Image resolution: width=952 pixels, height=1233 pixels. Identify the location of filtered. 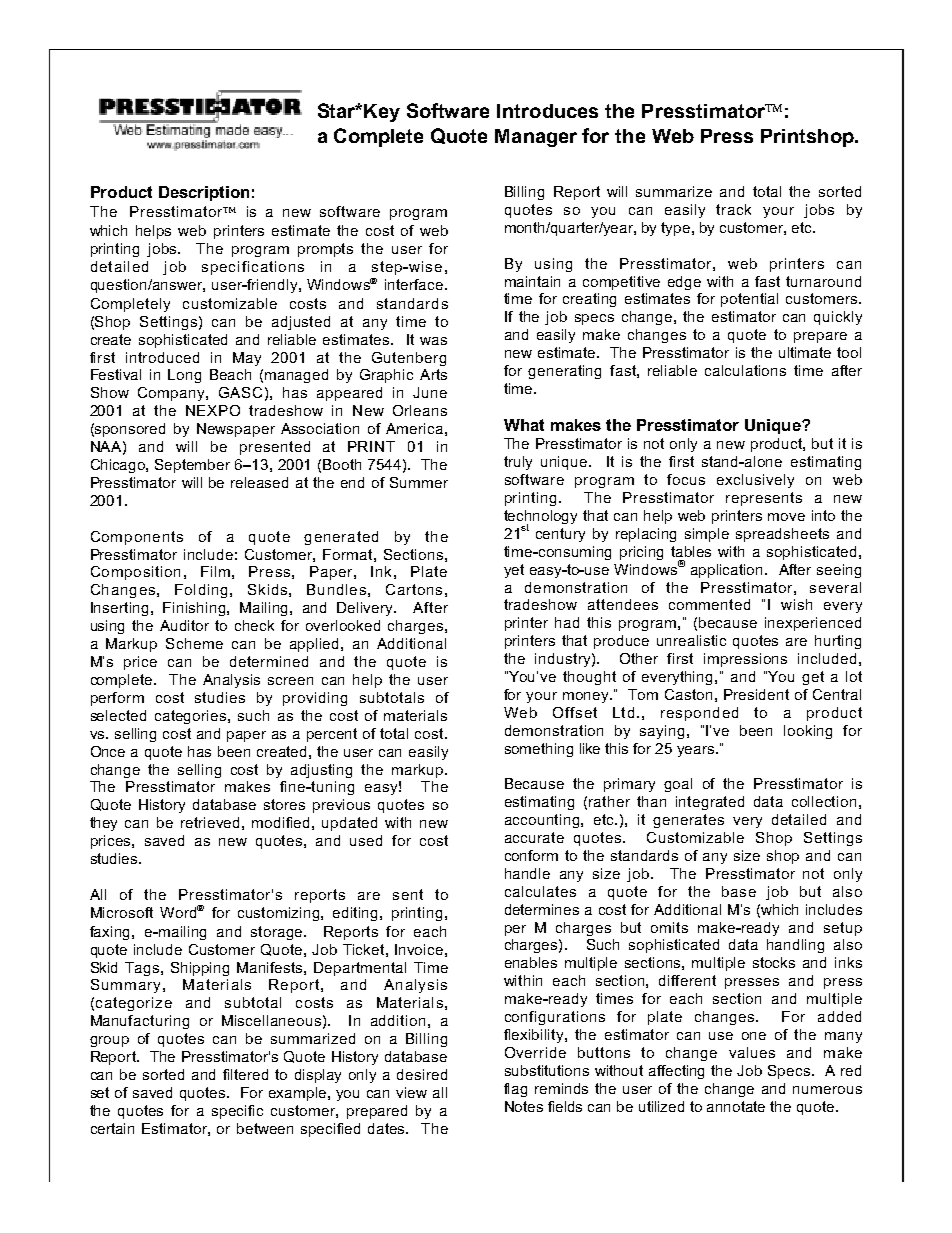
(245, 1074).
